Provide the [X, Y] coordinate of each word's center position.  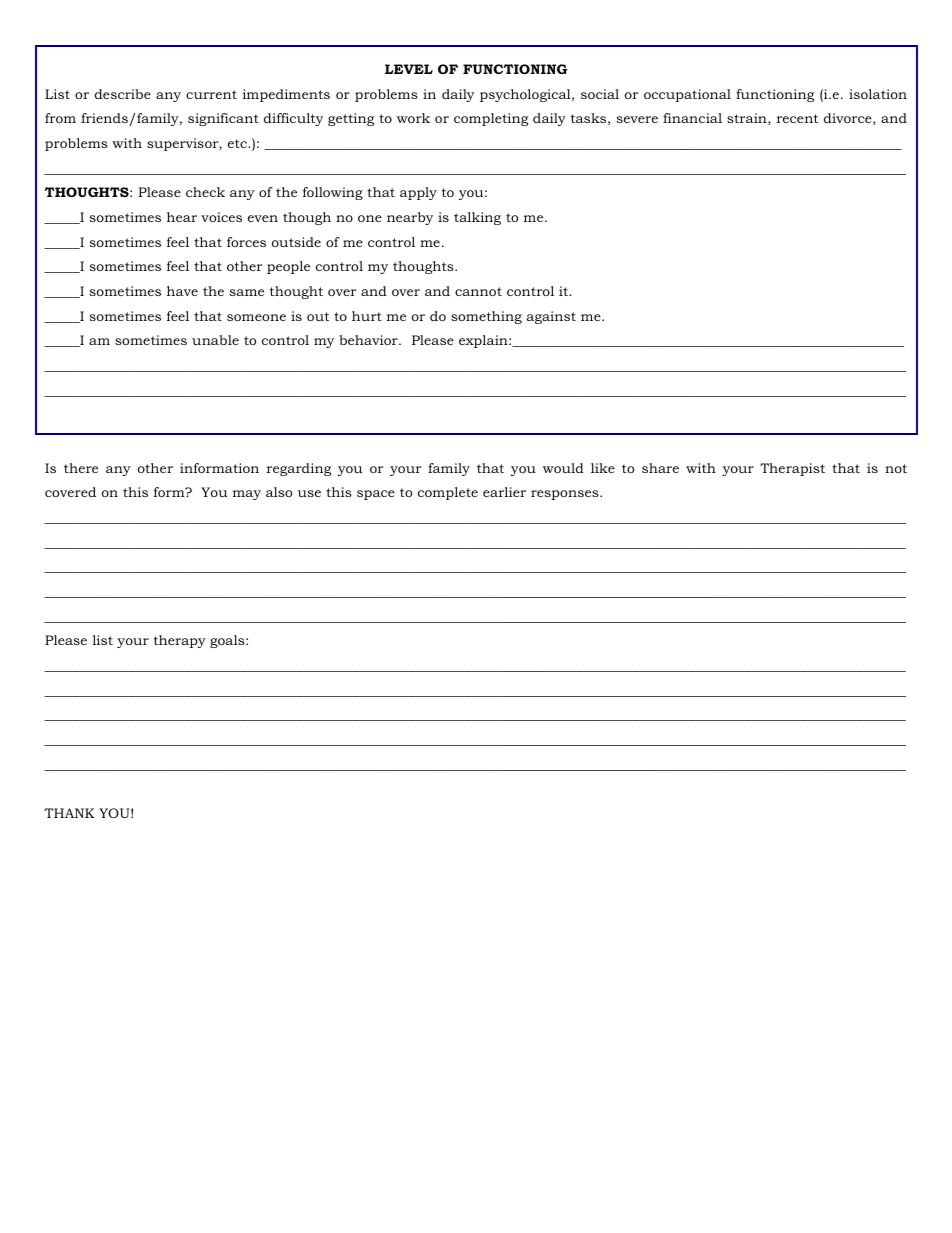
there [81, 468]
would [563, 468]
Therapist [792, 469]
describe [123, 94]
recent [798, 118]
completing [491, 119]
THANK [69, 813]
